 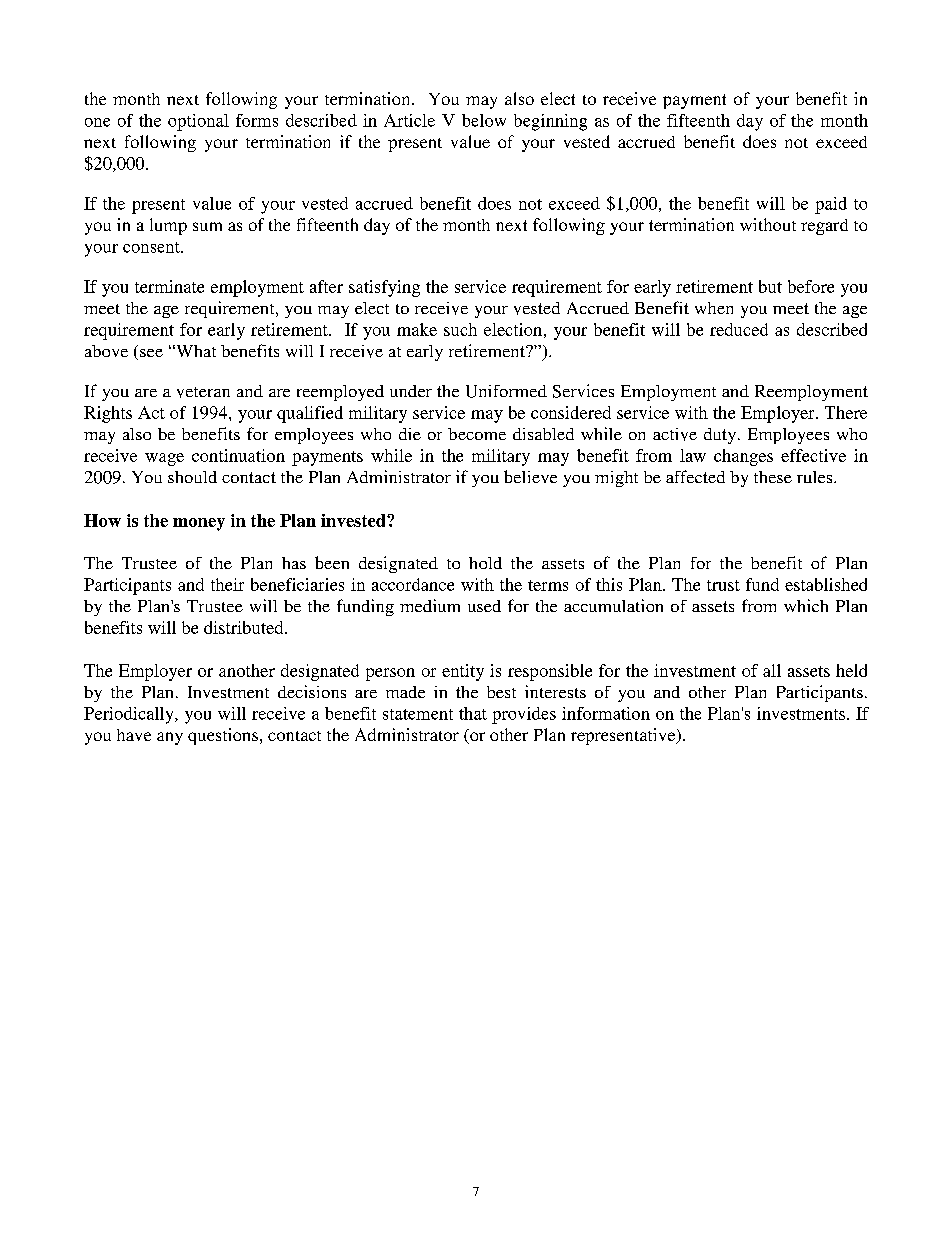 I want to click on below, so click(x=484, y=120).
